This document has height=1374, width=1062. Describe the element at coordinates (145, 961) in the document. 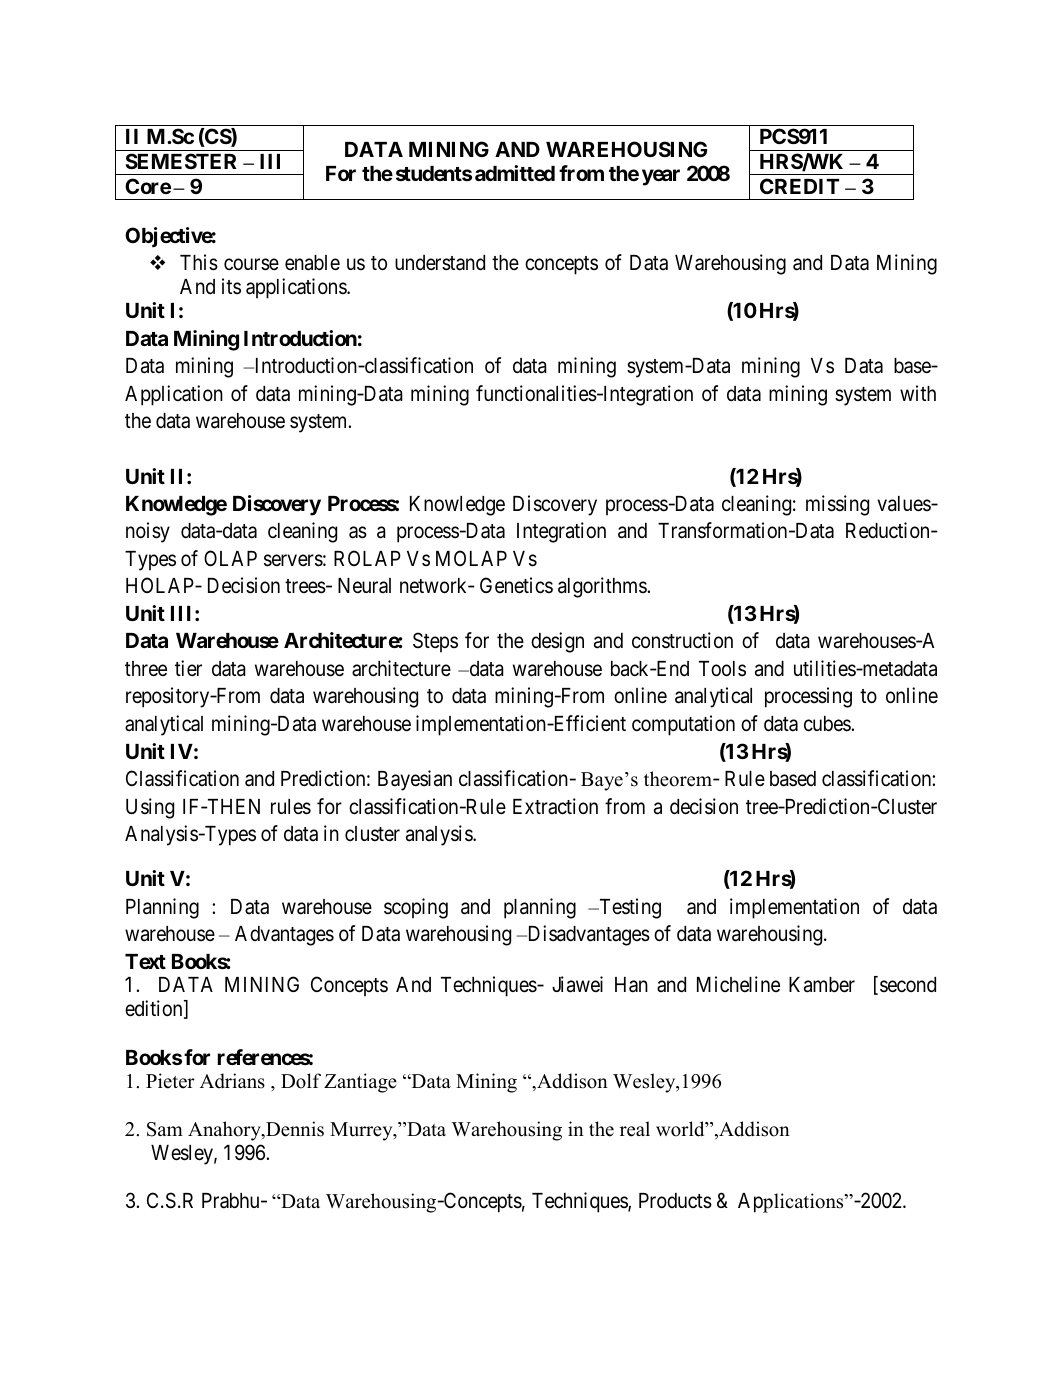

I see `Text` at that location.
